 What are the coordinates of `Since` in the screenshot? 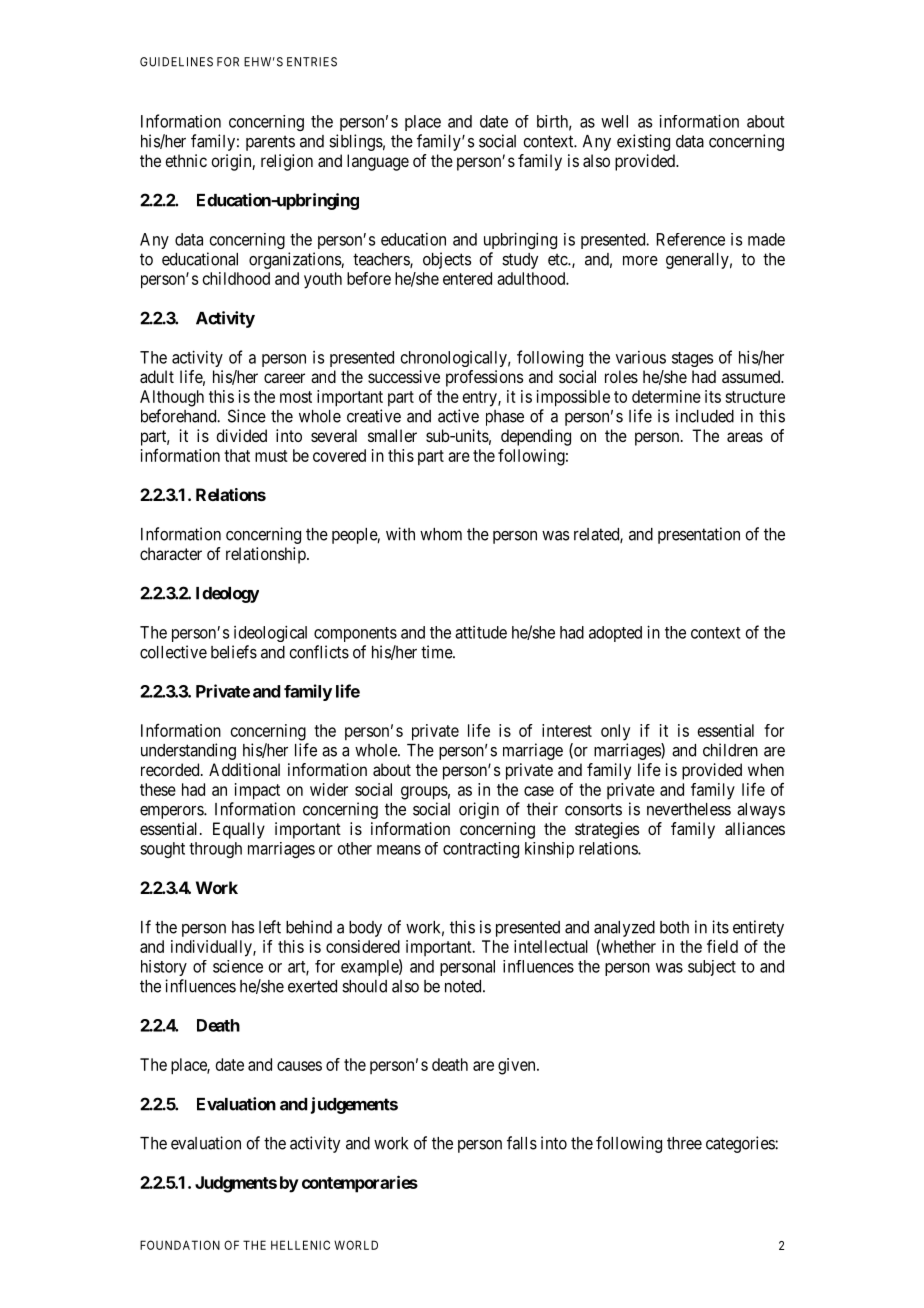 It's located at (247, 416).
